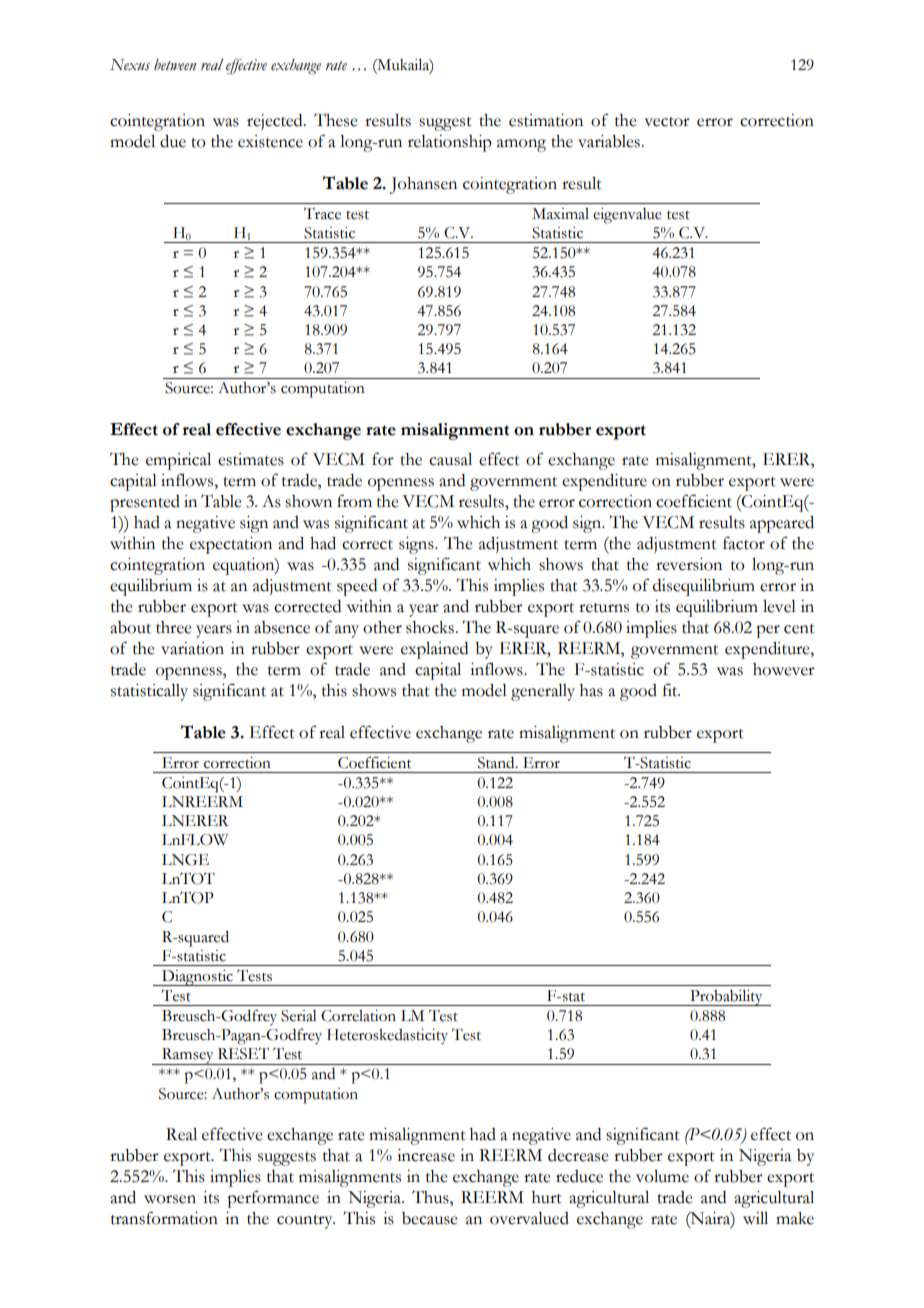  I want to click on relationship, so click(450, 143).
